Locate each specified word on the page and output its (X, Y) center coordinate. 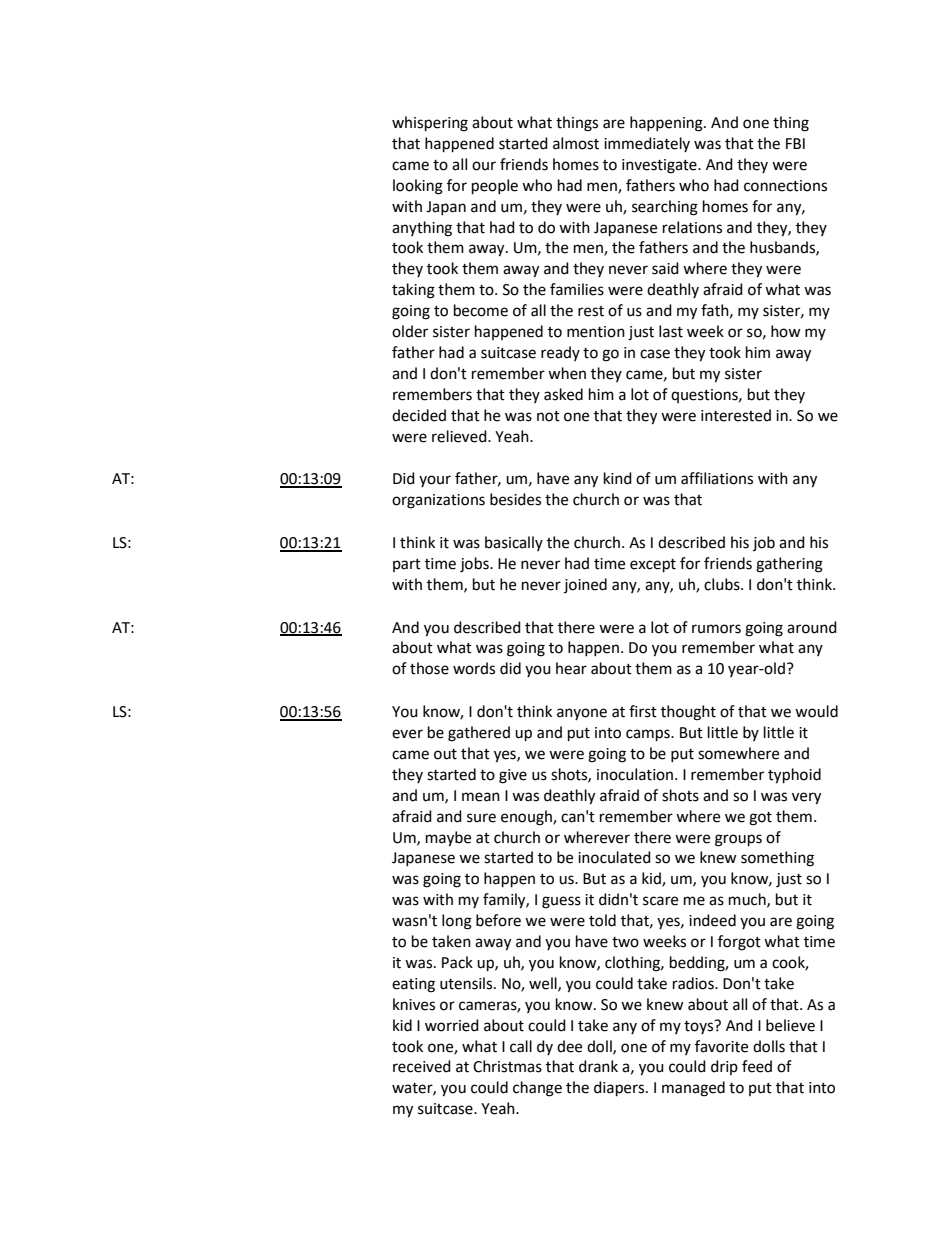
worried (452, 1025)
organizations (438, 501)
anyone (582, 714)
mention (596, 332)
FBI (795, 143)
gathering (789, 565)
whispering (430, 124)
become (481, 310)
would (816, 711)
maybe (448, 839)
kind (618, 478)
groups (738, 840)
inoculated (614, 857)
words (474, 668)
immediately (647, 144)
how (786, 331)
